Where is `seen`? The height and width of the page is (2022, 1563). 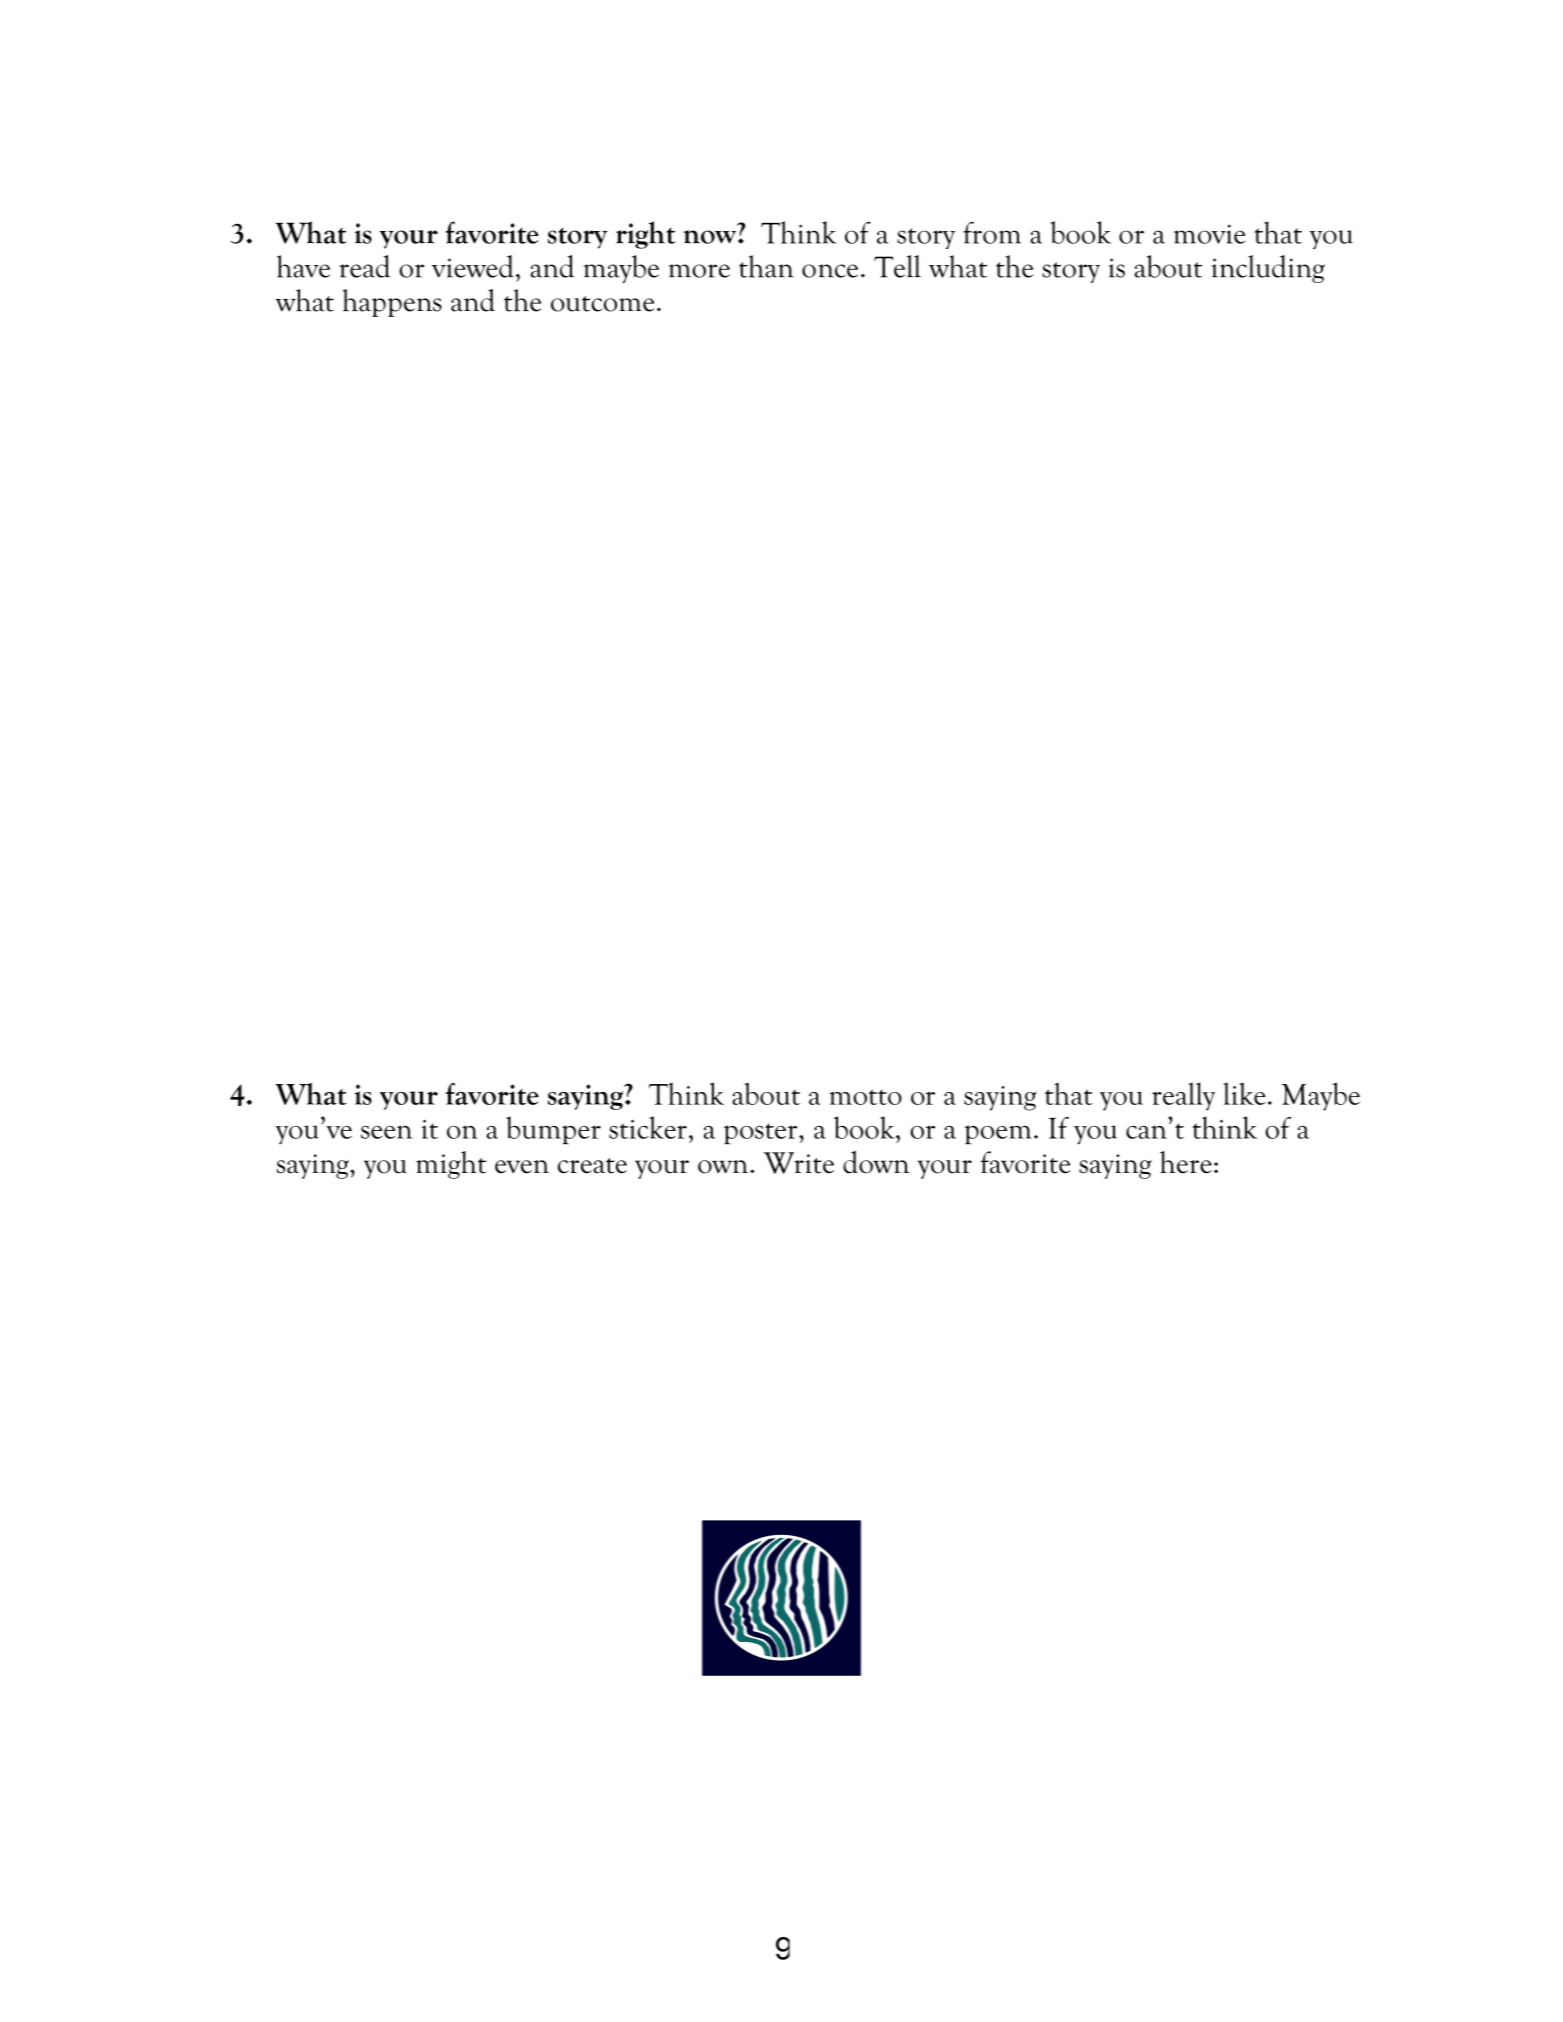
seen is located at coordinates (386, 1132).
